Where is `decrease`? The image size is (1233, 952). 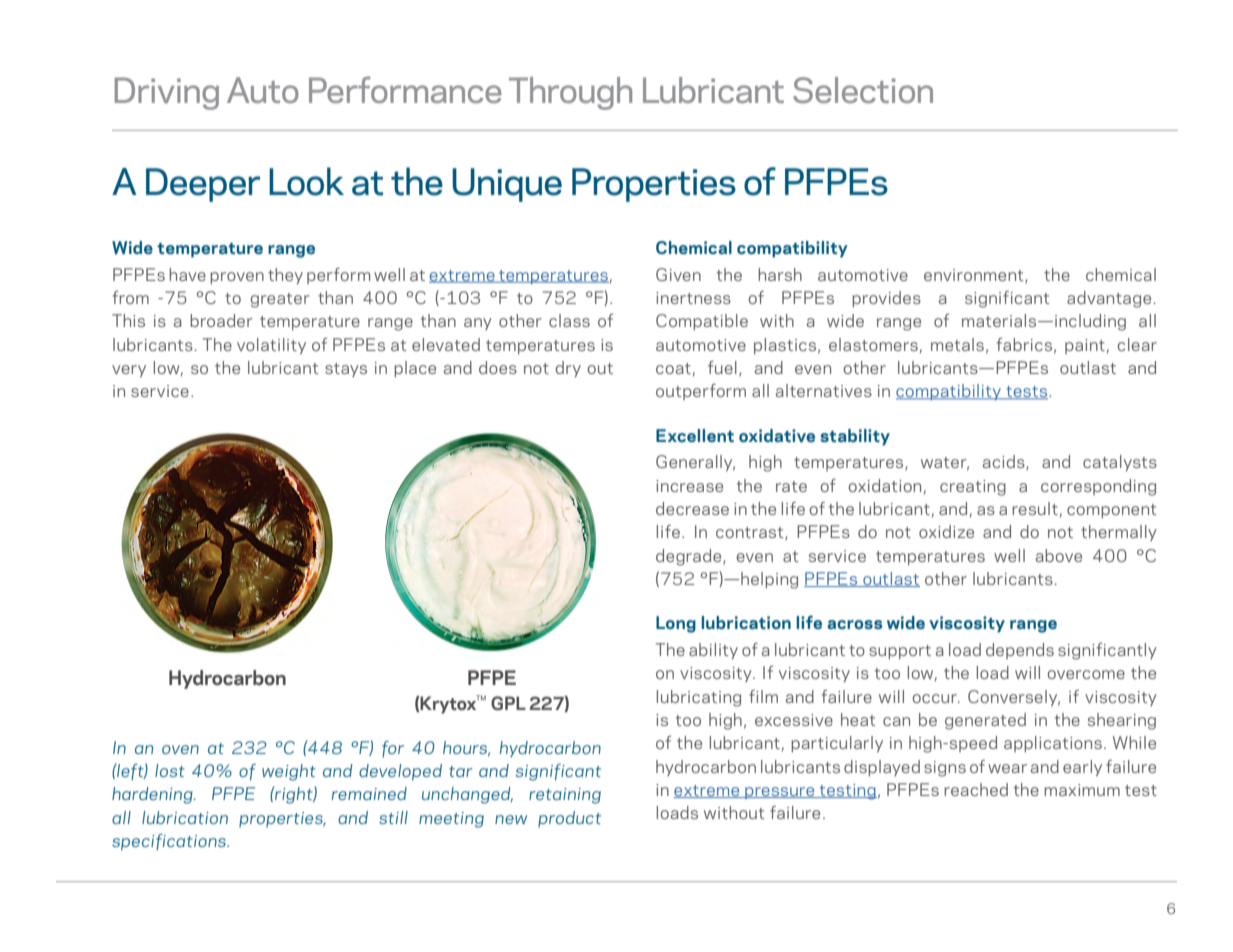 decrease is located at coordinates (692, 508).
